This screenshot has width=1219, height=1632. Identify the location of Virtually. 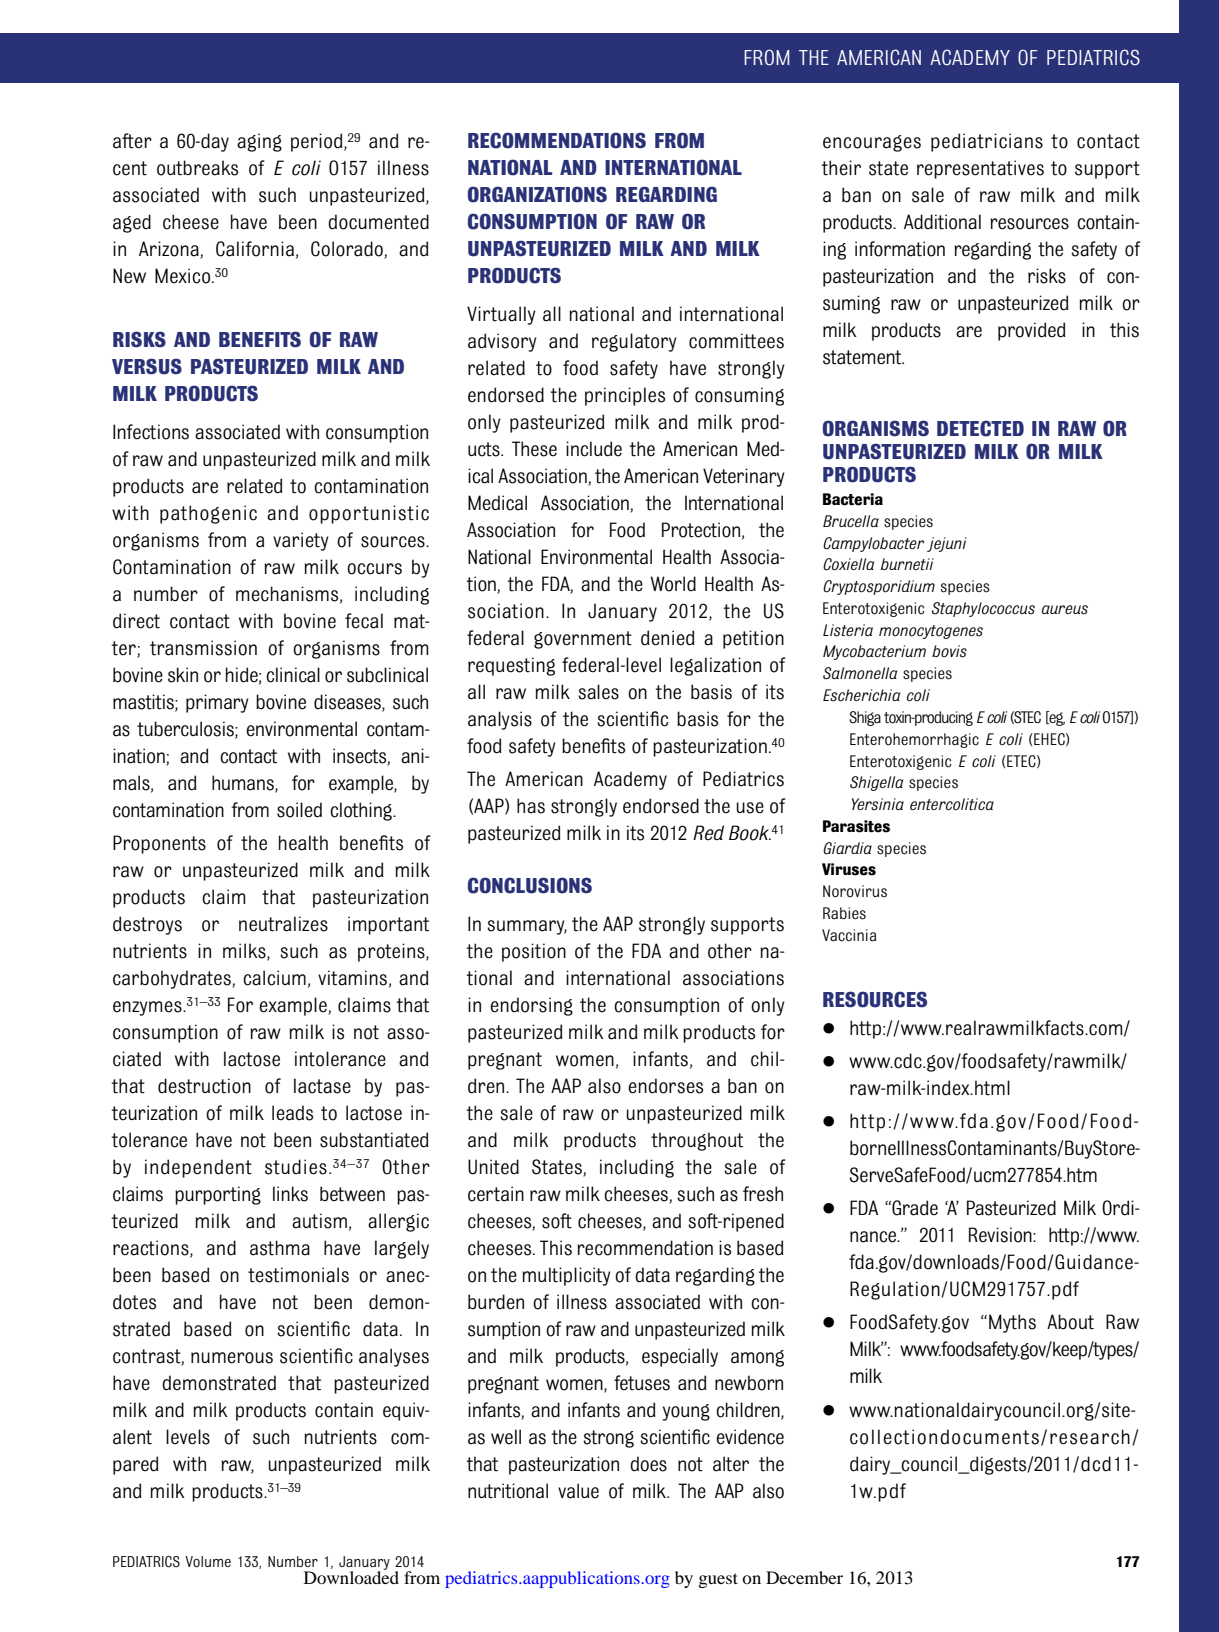
(501, 315).
